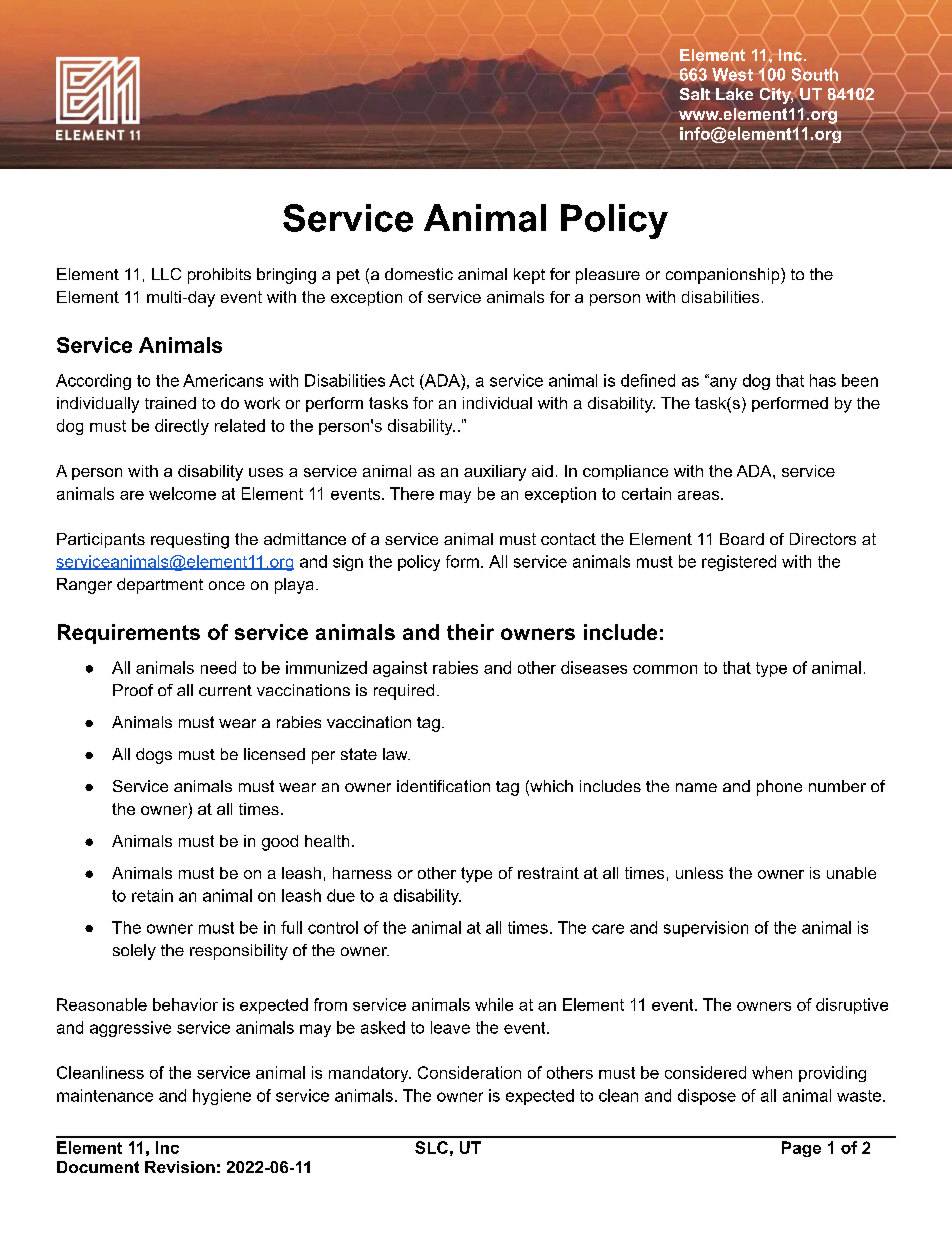  Describe the element at coordinates (470, 632) in the document. I see `their` at that location.
